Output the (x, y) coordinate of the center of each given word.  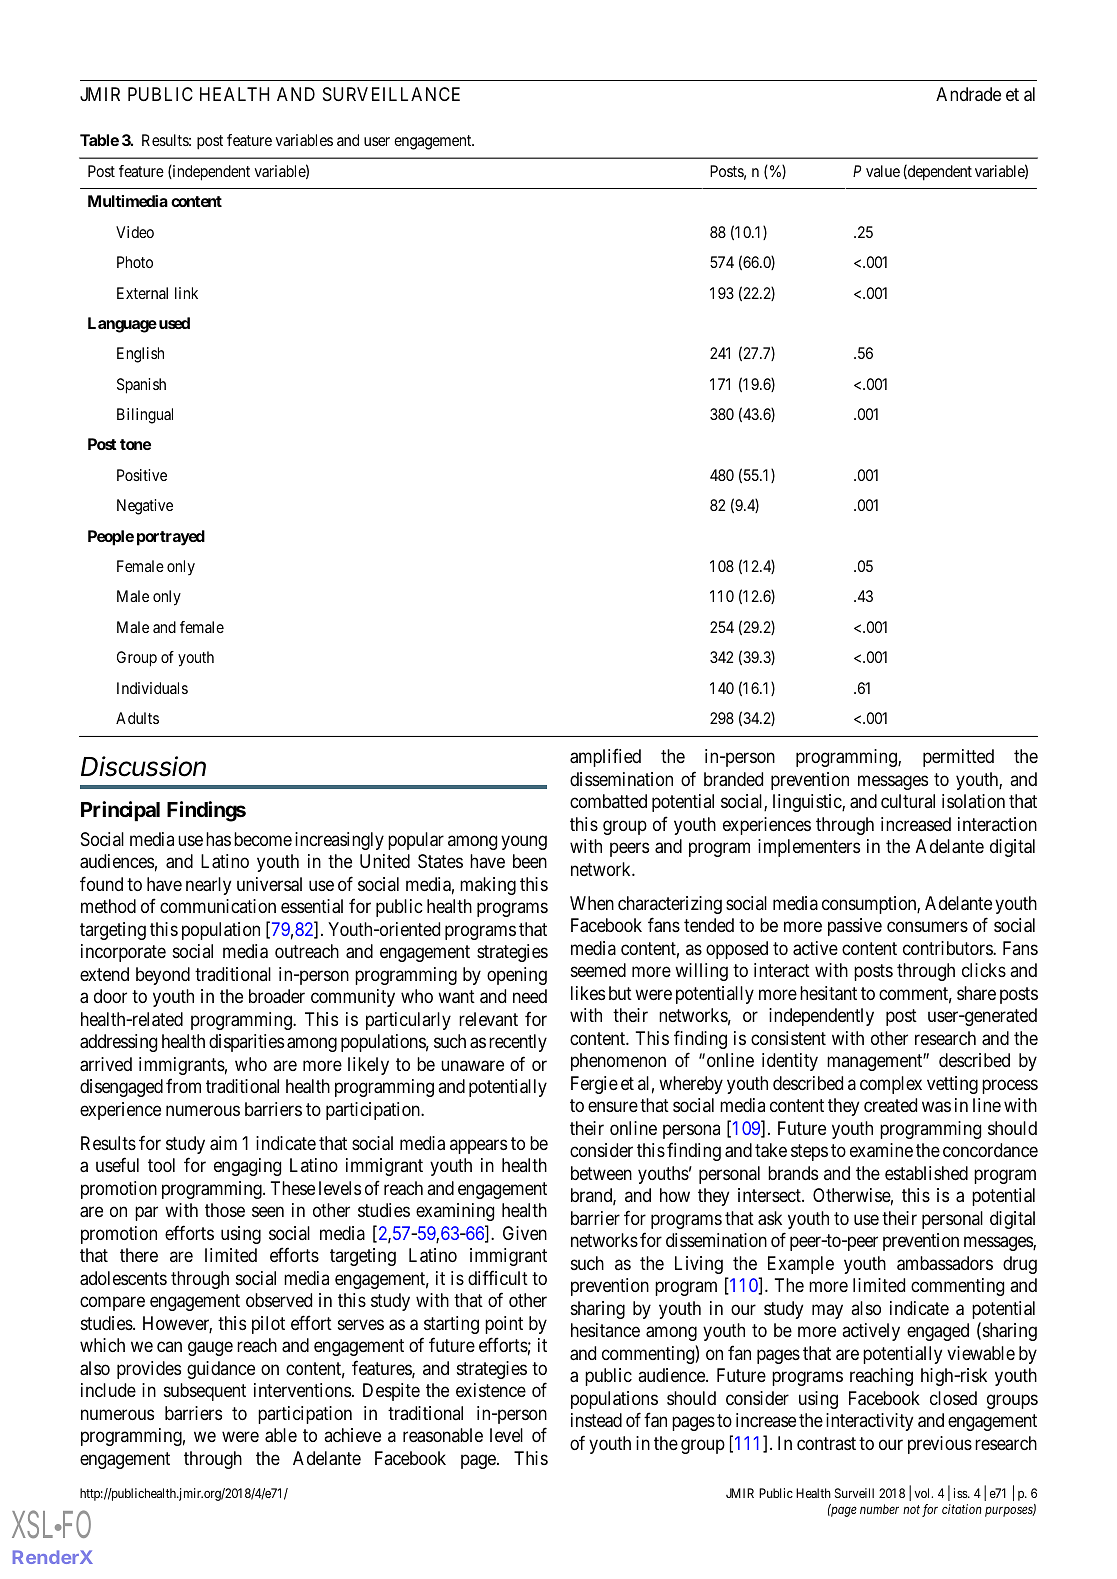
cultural (908, 801)
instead (596, 1420)
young (524, 842)
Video (135, 232)
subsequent (205, 1392)
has (218, 839)
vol (923, 1493)
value (883, 171)
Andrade (968, 94)
